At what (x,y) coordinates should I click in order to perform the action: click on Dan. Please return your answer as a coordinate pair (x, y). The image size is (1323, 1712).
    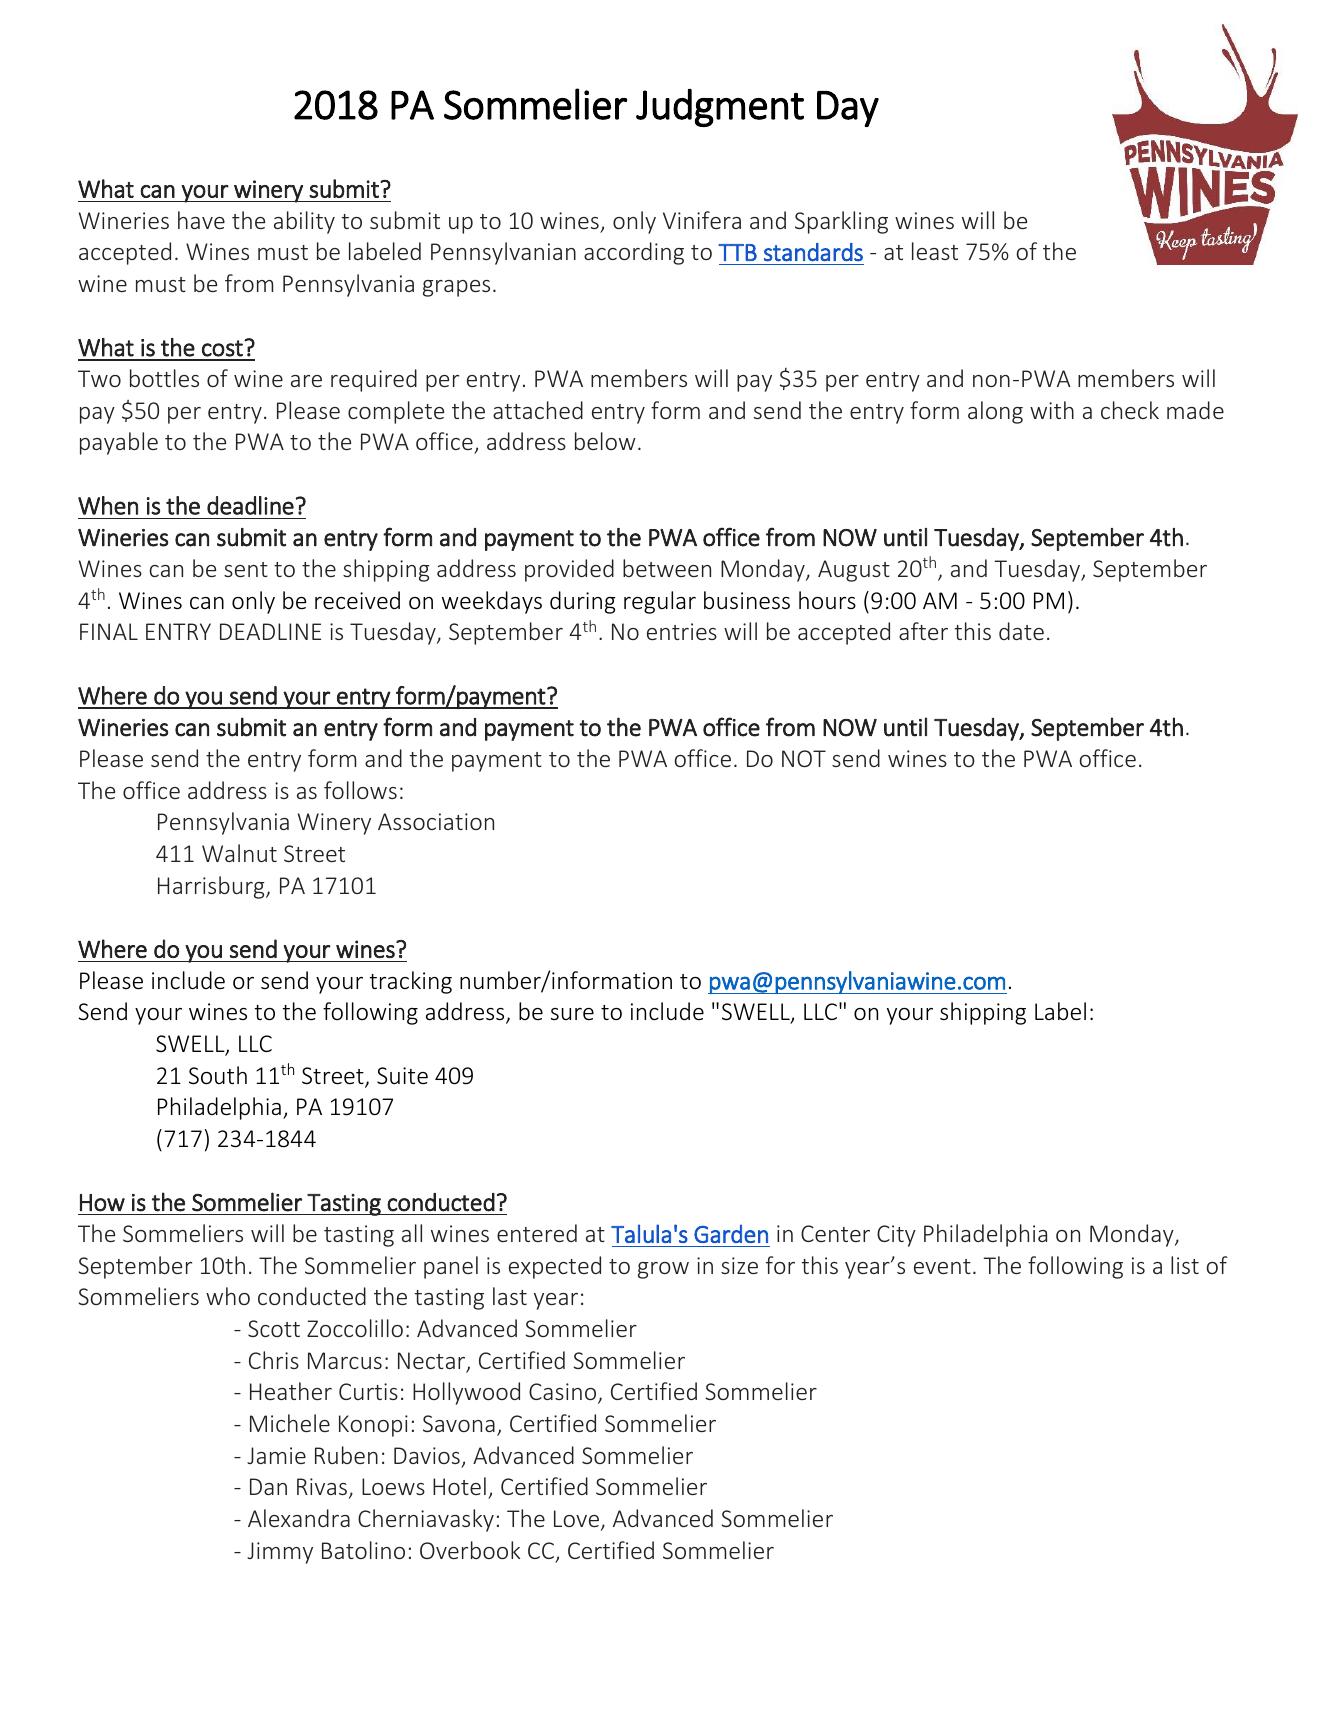
    Looking at the image, I should click on (268, 1486).
